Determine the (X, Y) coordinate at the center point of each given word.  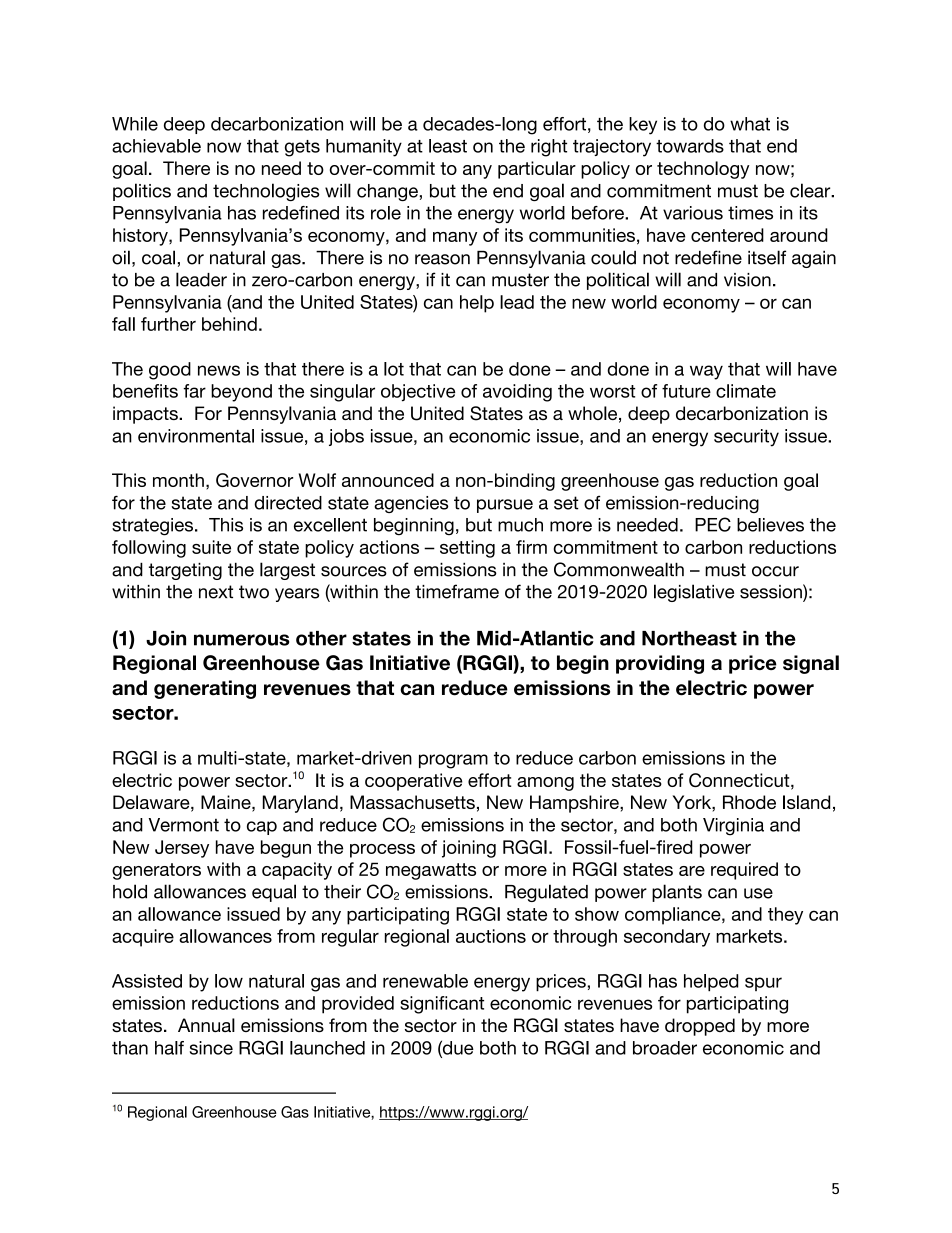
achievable (156, 146)
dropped (700, 1027)
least (448, 146)
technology (703, 170)
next (216, 592)
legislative (694, 593)
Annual (206, 1025)
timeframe (457, 591)
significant (442, 1005)
